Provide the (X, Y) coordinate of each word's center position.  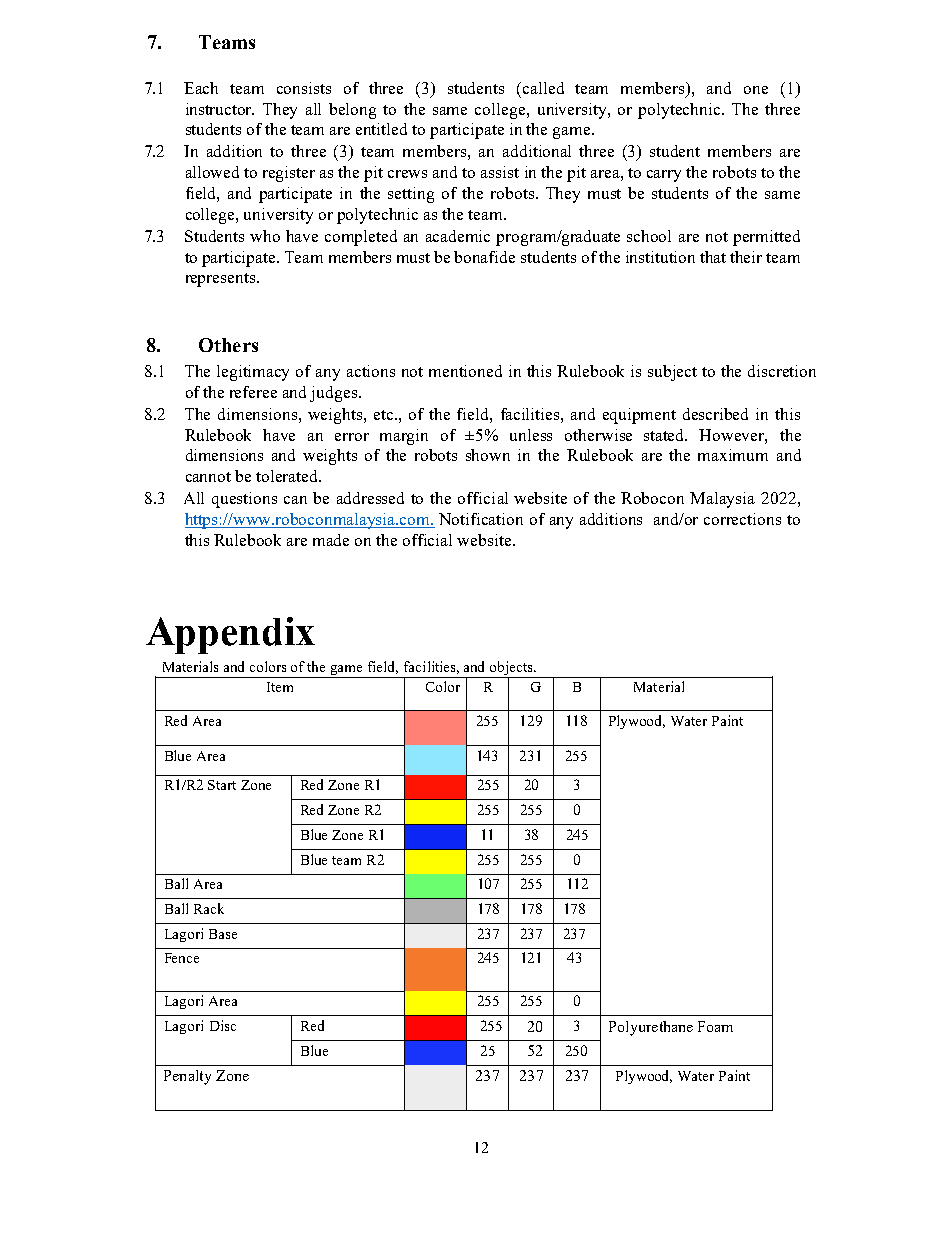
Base (223, 934)
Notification (481, 519)
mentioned (465, 371)
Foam (715, 1026)
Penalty (187, 1077)
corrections (742, 519)
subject (672, 373)
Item (280, 687)
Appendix (230, 635)
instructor (220, 109)
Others (228, 345)
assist (500, 172)
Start (222, 785)
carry (664, 176)
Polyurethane (651, 1028)
